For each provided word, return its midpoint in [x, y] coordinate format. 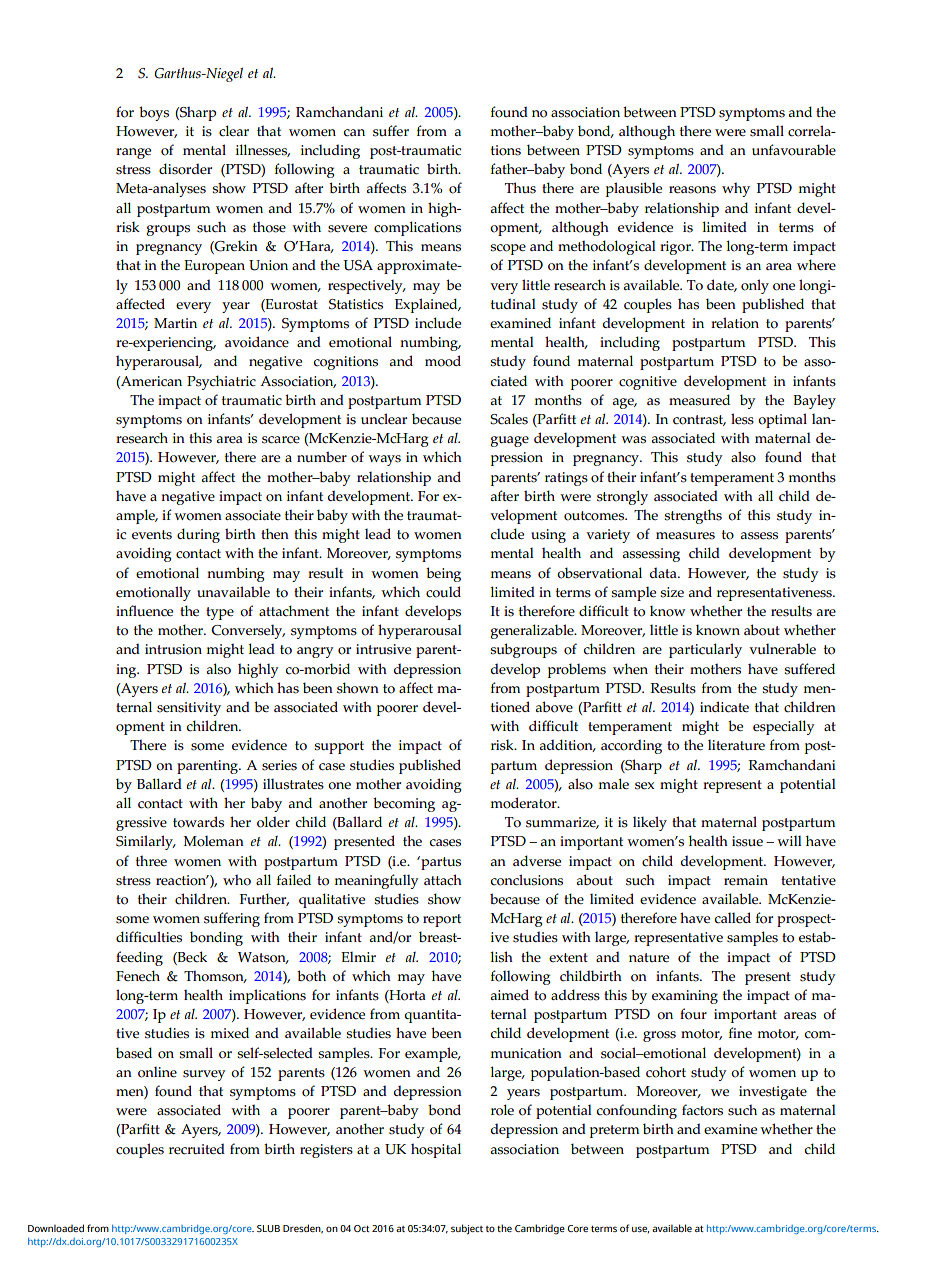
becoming [404, 804]
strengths [693, 516]
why [736, 189]
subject [467, 1229]
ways [384, 460]
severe [347, 229]
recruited [197, 1149]
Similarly [145, 842]
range [133, 153]
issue [747, 841]
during [198, 535]
